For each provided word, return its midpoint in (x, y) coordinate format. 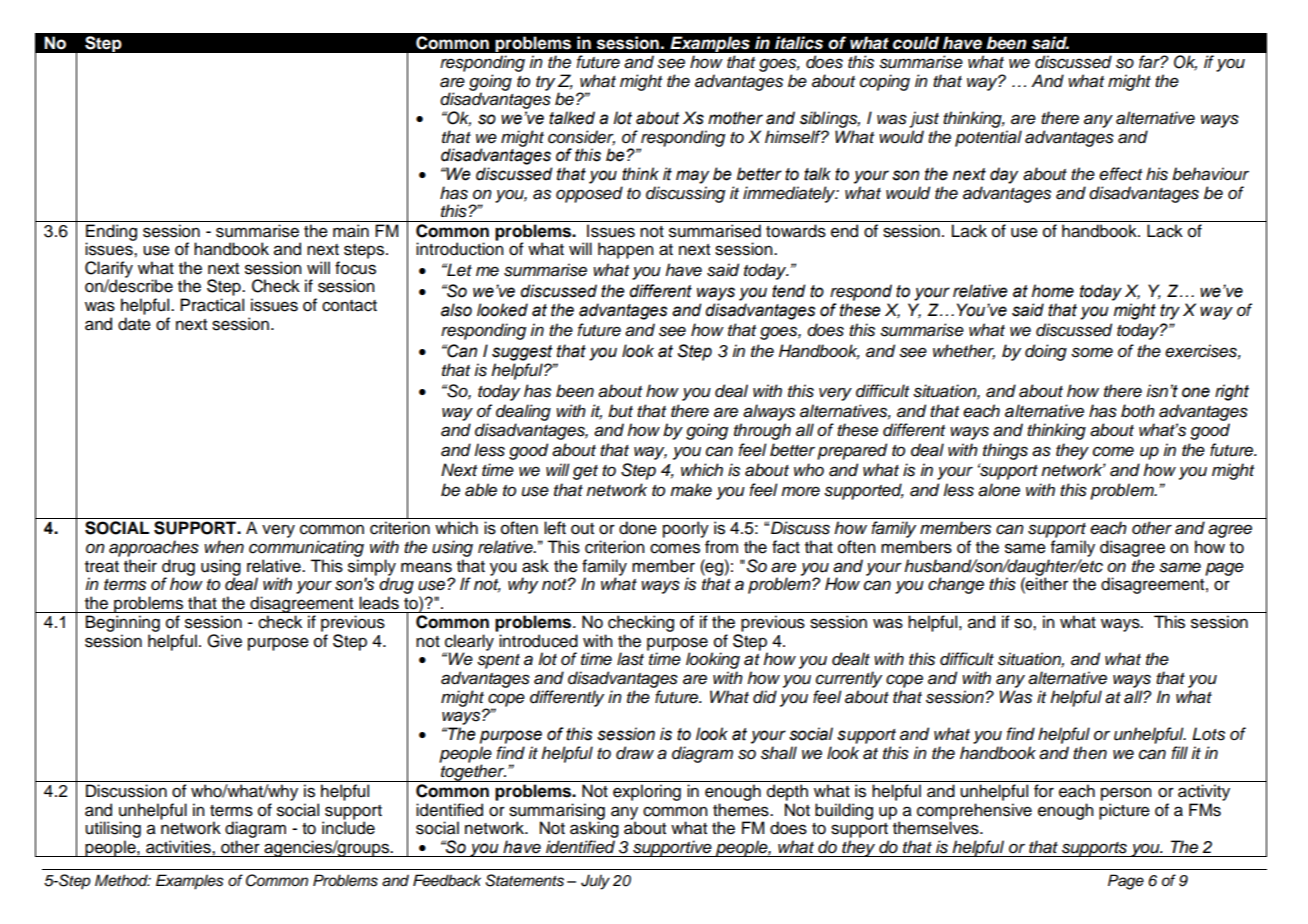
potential (988, 138)
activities (179, 847)
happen (626, 250)
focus (355, 268)
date (134, 324)
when (224, 547)
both (1138, 411)
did (765, 697)
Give (224, 641)
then (1090, 753)
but (620, 411)
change (956, 585)
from (721, 547)
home (1053, 291)
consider (581, 137)
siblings (830, 119)
